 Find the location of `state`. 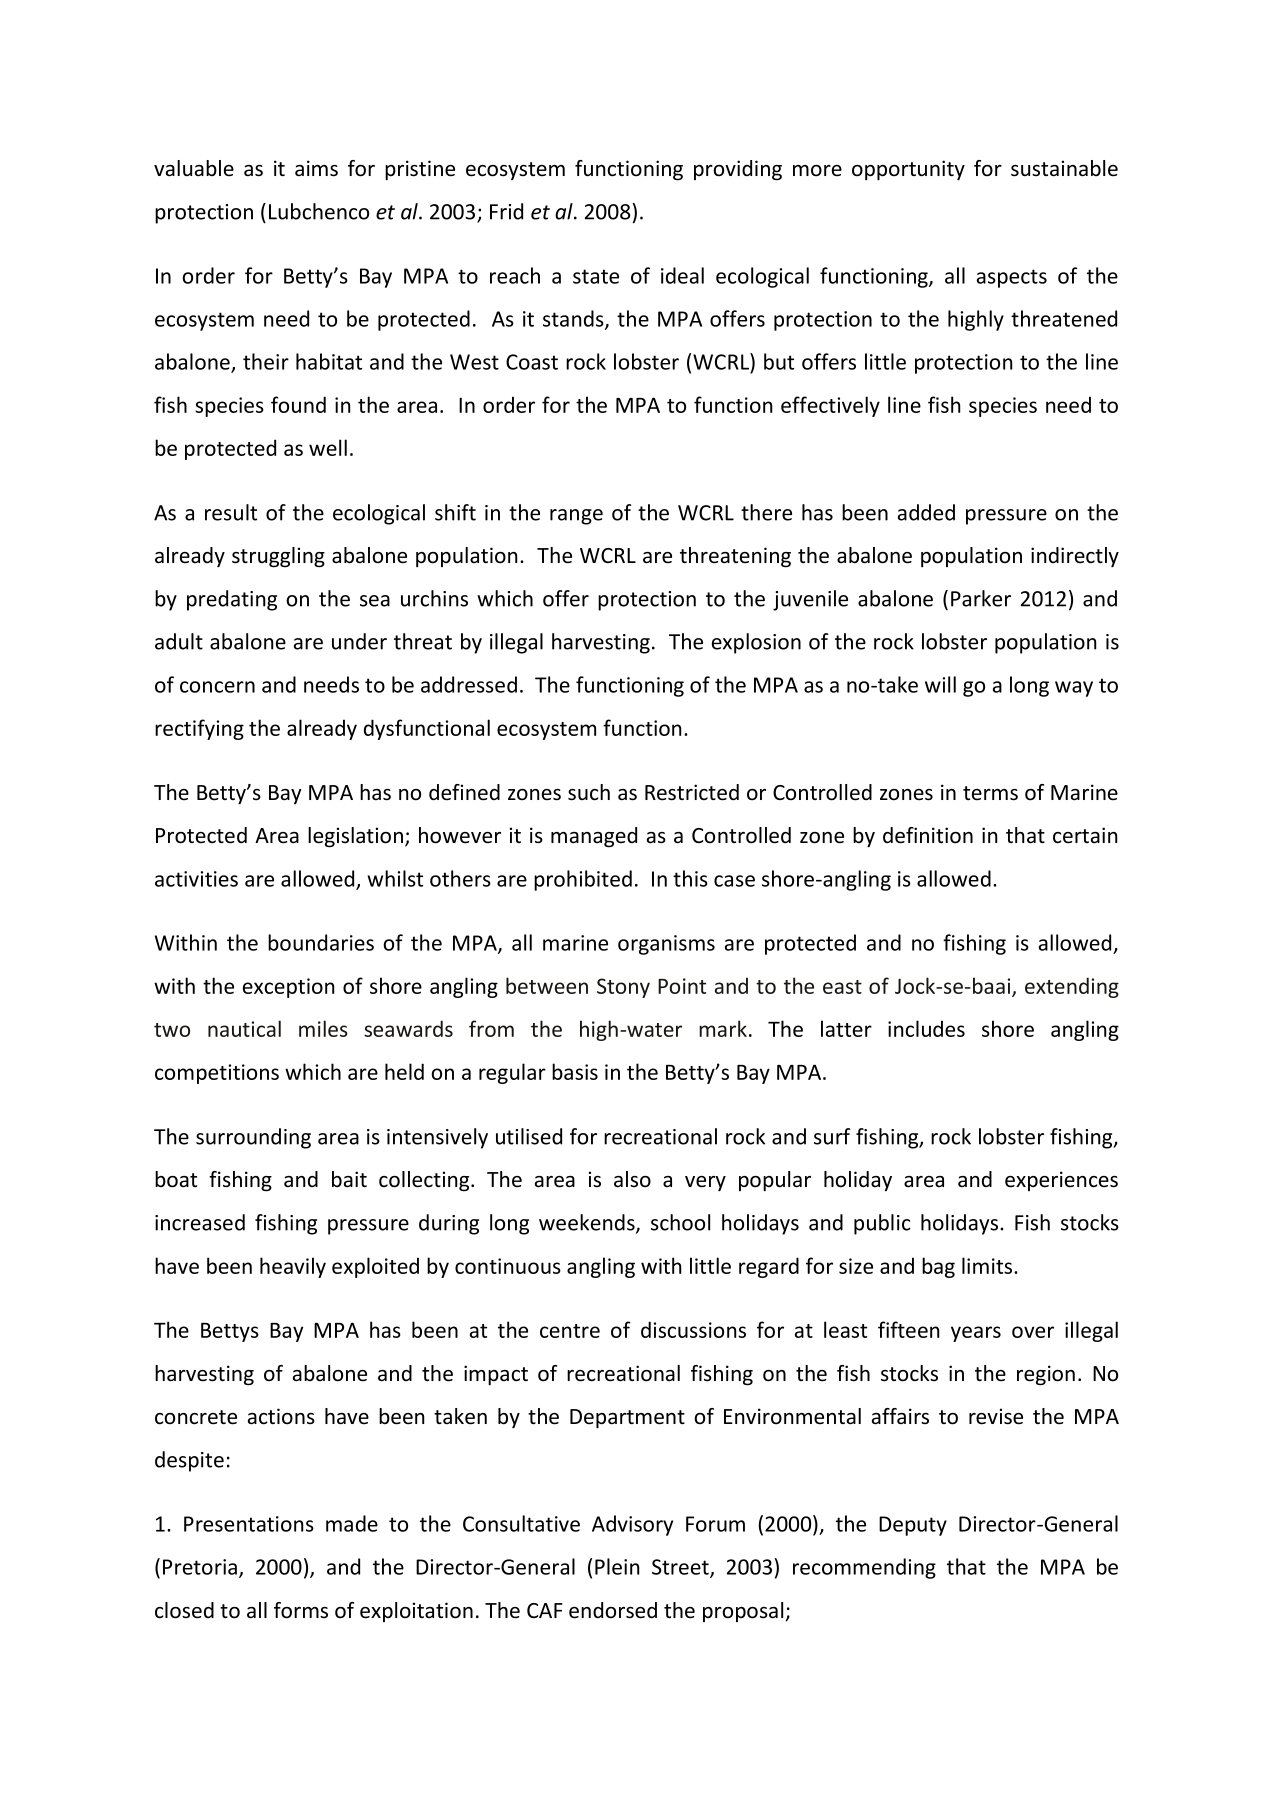

state is located at coordinates (596, 276).
